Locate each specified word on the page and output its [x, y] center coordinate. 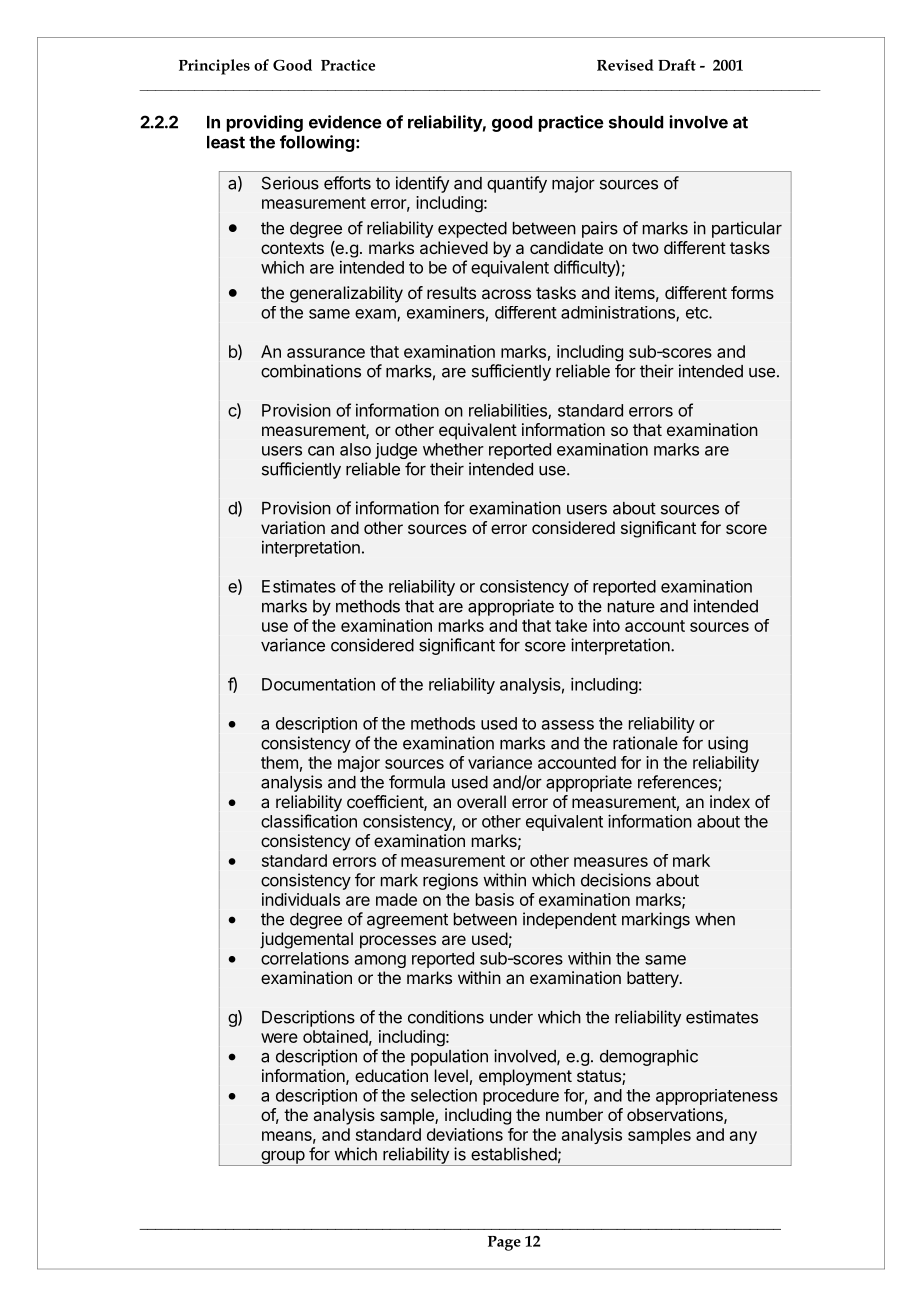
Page [504, 1243]
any [743, 1137]
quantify [517, 184]
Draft [677, 65]
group [282, 1158]
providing [265, 123]
